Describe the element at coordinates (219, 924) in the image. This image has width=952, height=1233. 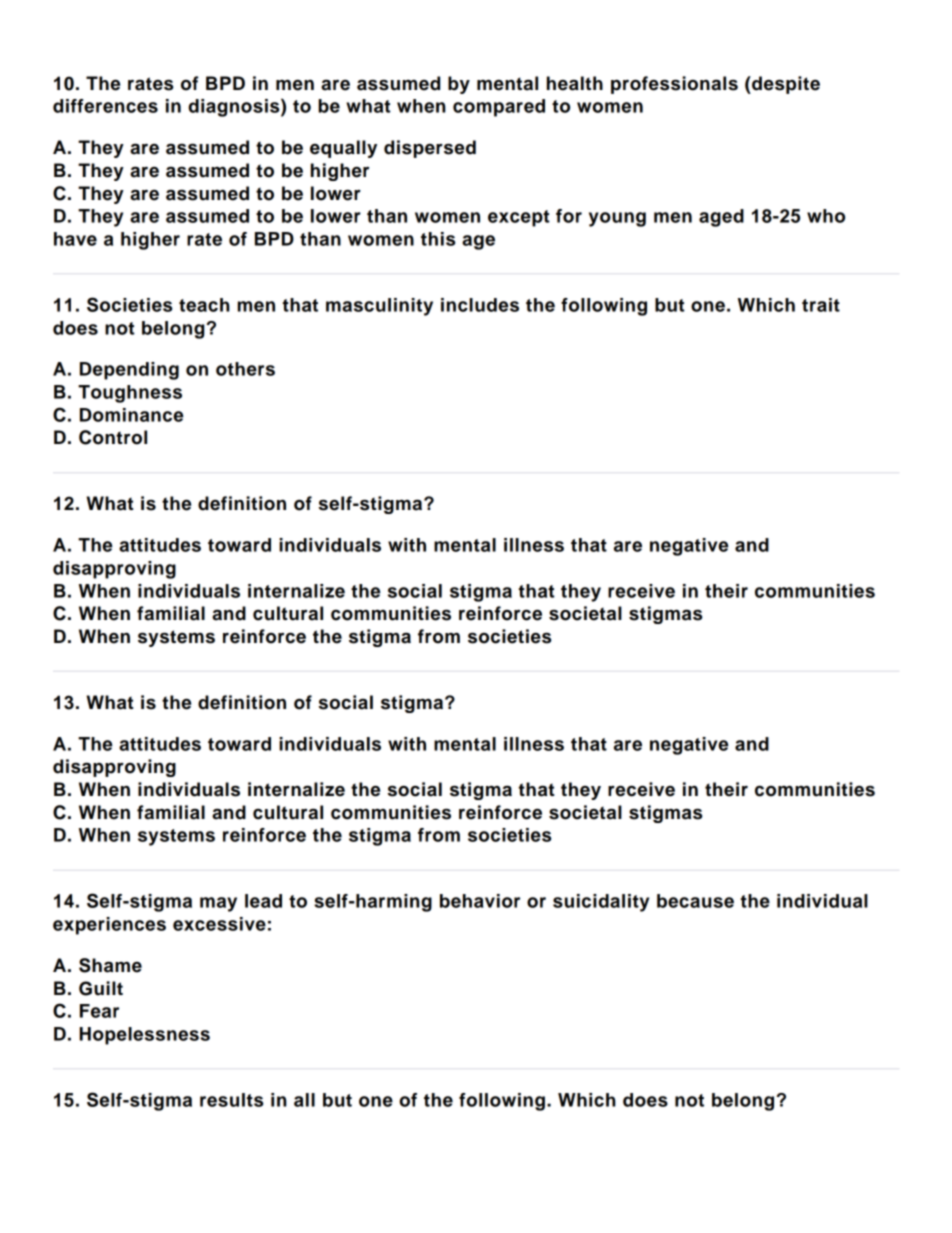
I see `excessive` at that location.
